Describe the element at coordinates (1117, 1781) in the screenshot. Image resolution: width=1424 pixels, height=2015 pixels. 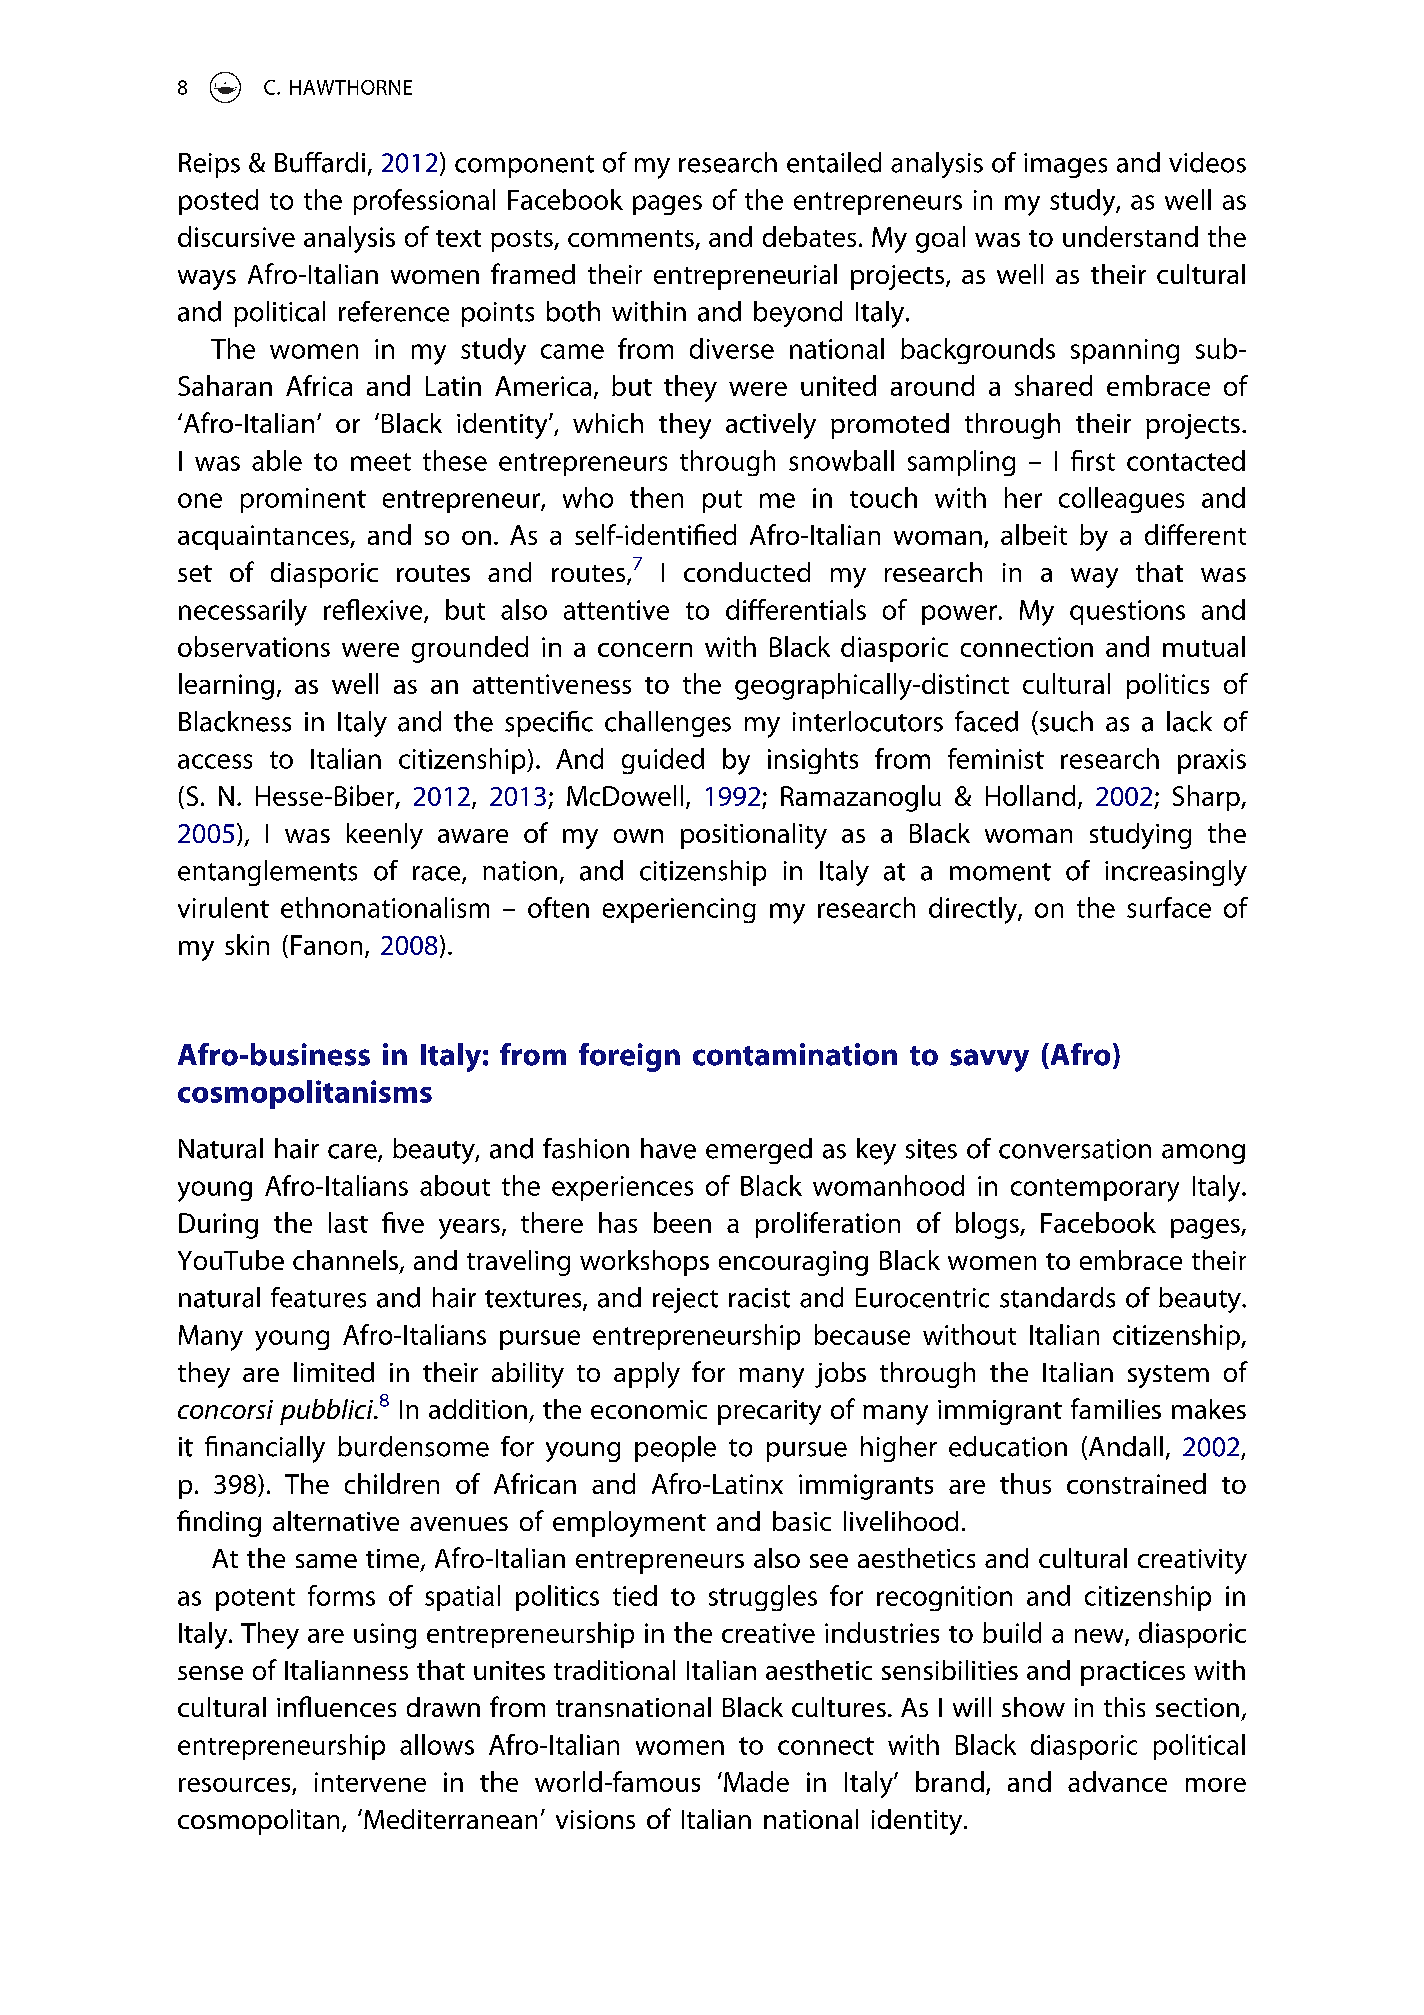
I see `advance` at that location.
